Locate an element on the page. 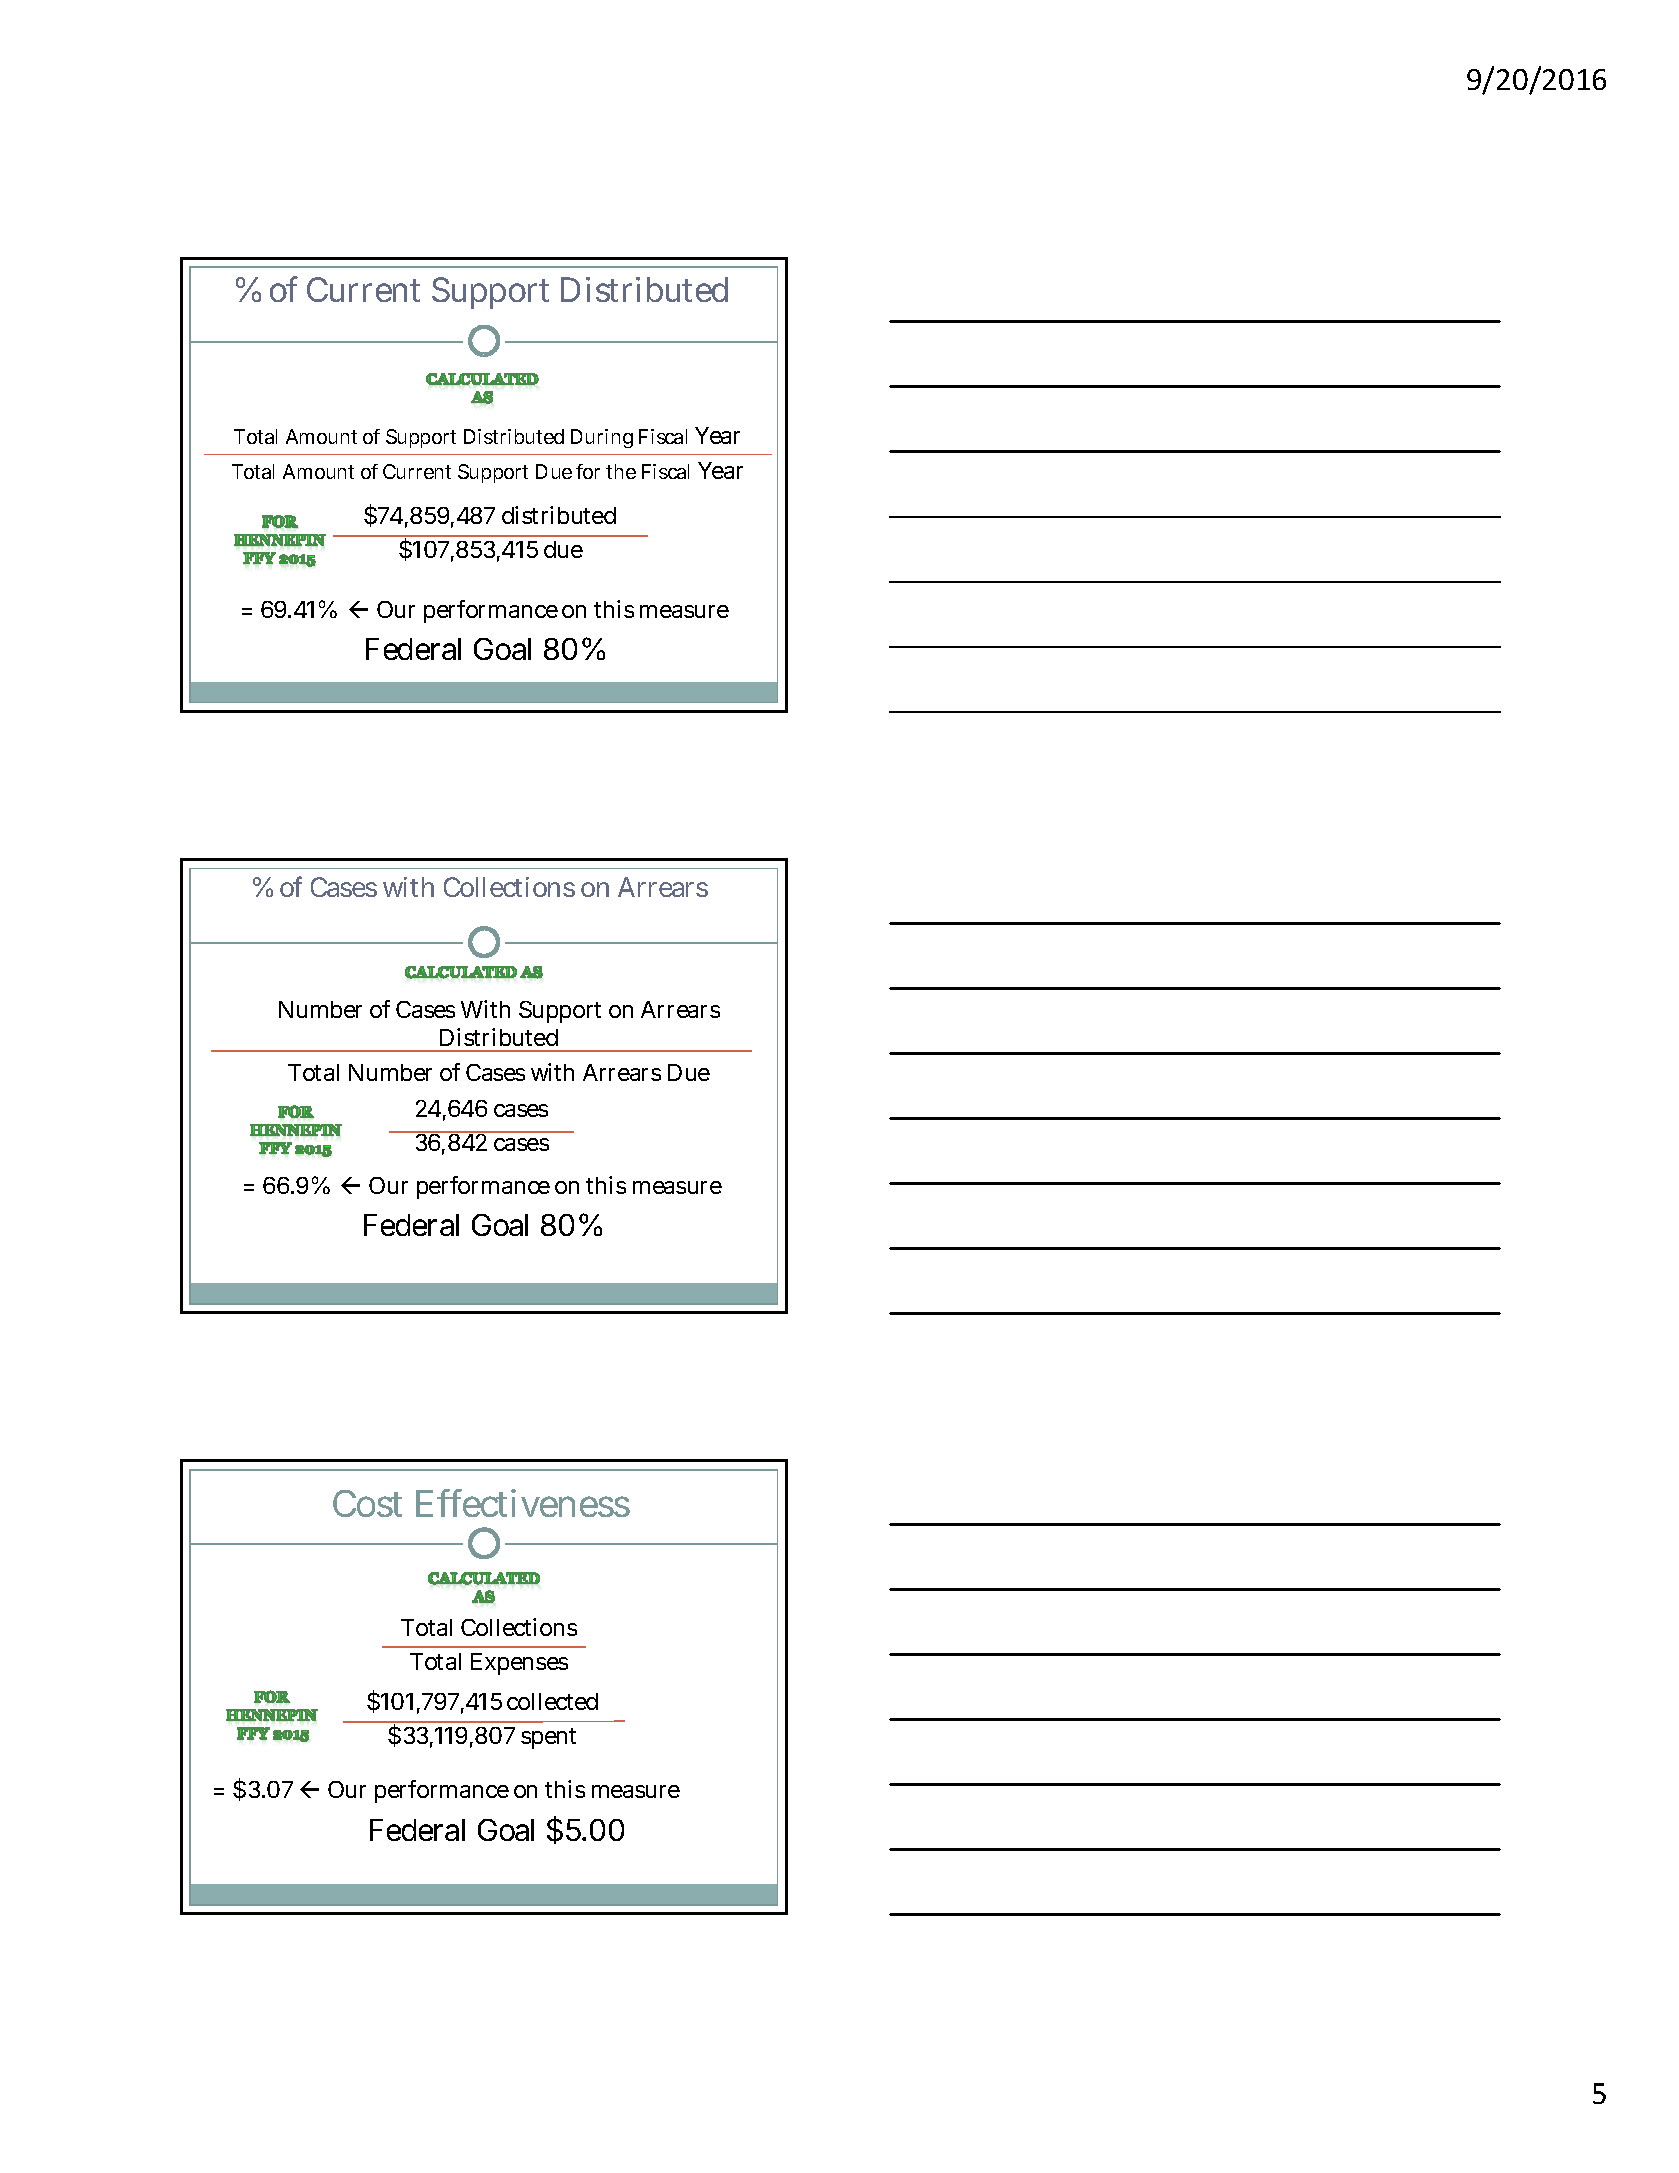 Image resolution: width=1679 pixels, height=2173 pixels. the is located at coordinates (621, 471).
